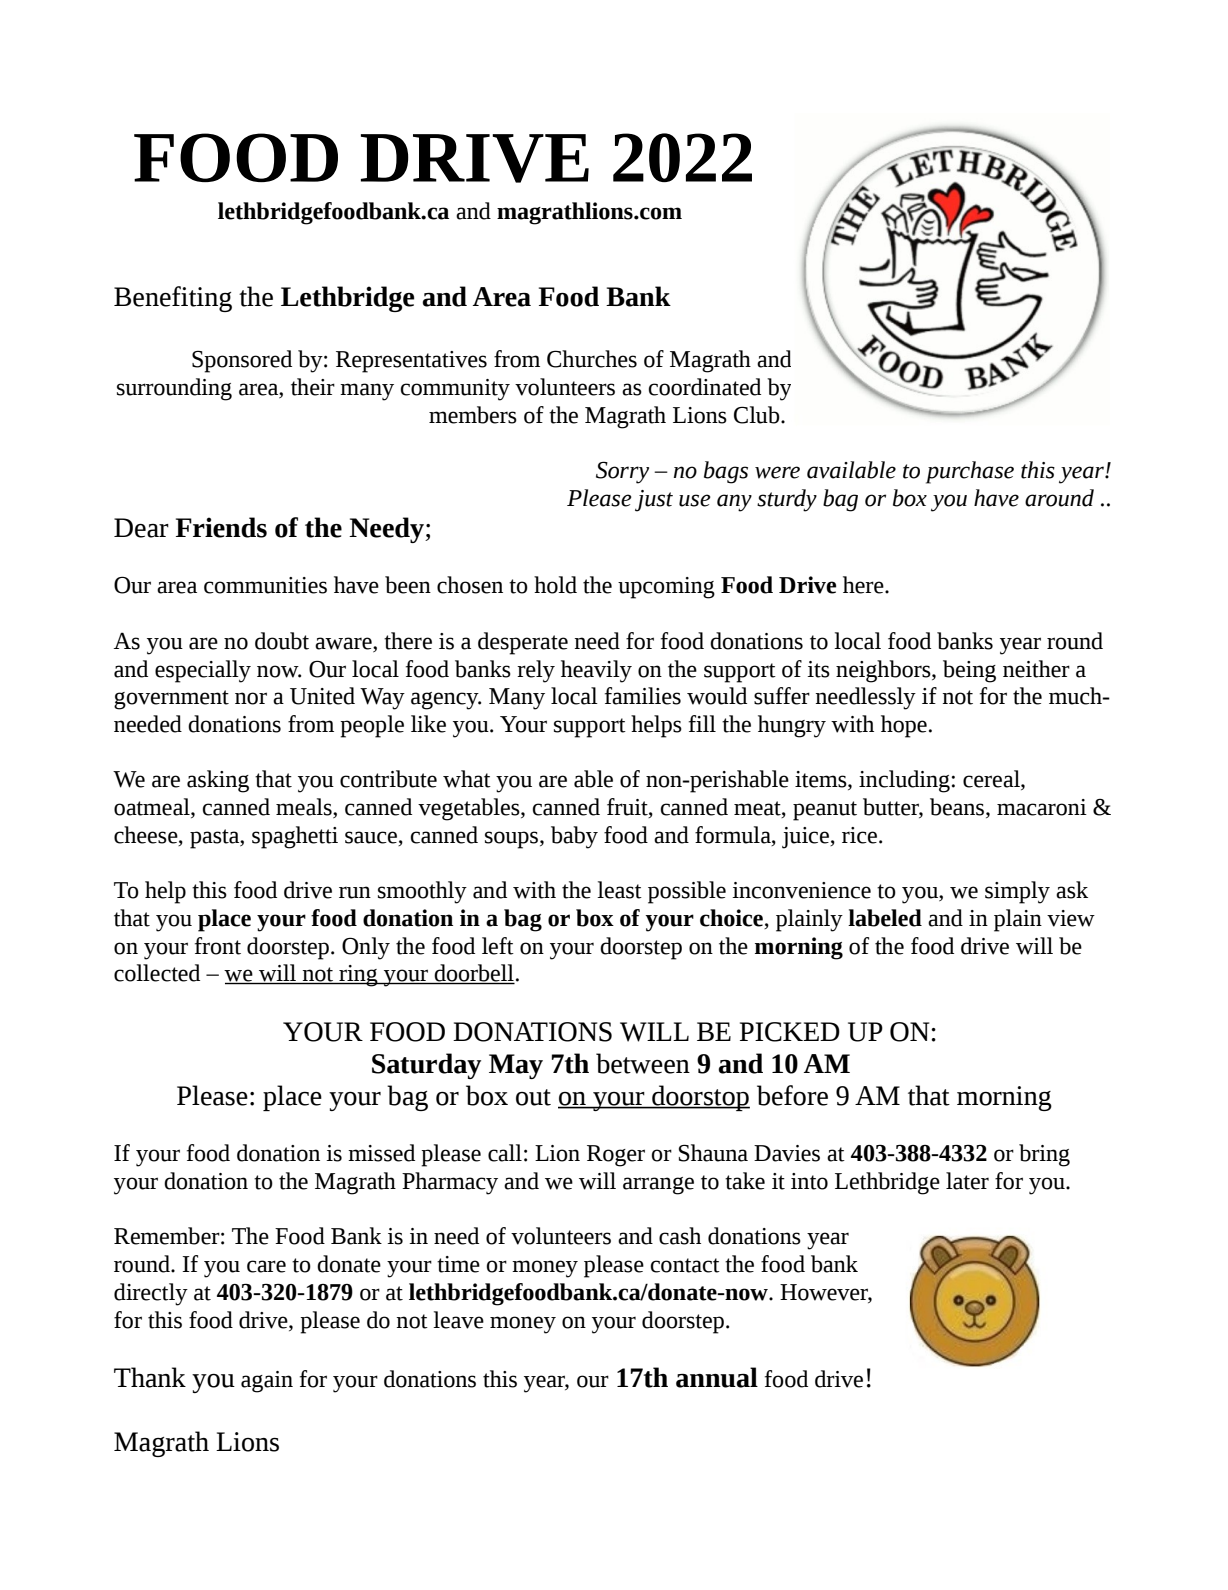 This screenshot has height=1590, width=1228. I want to click on hold, so click(555, 585).
